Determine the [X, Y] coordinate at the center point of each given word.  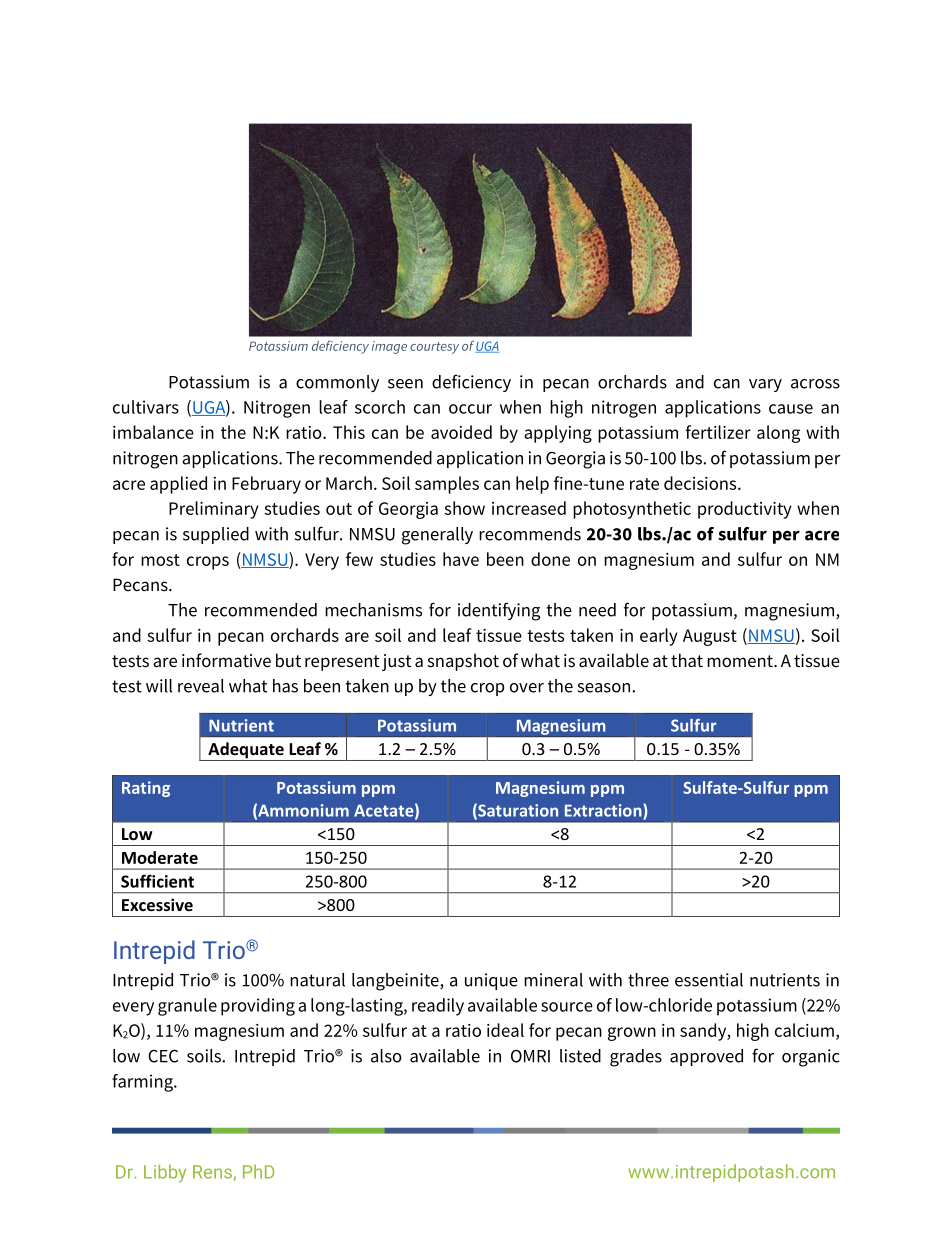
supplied [216, 535]
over [527, 688]
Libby [165, 1173]
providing [258, 1007]
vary [765, 385]
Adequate [246, 751]
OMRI [530, 1056]
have [461, 559]
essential [709, 980]
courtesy [434, 348]
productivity [745, 510]
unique [491, 981]
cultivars [146, 407]
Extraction [604, 811]
